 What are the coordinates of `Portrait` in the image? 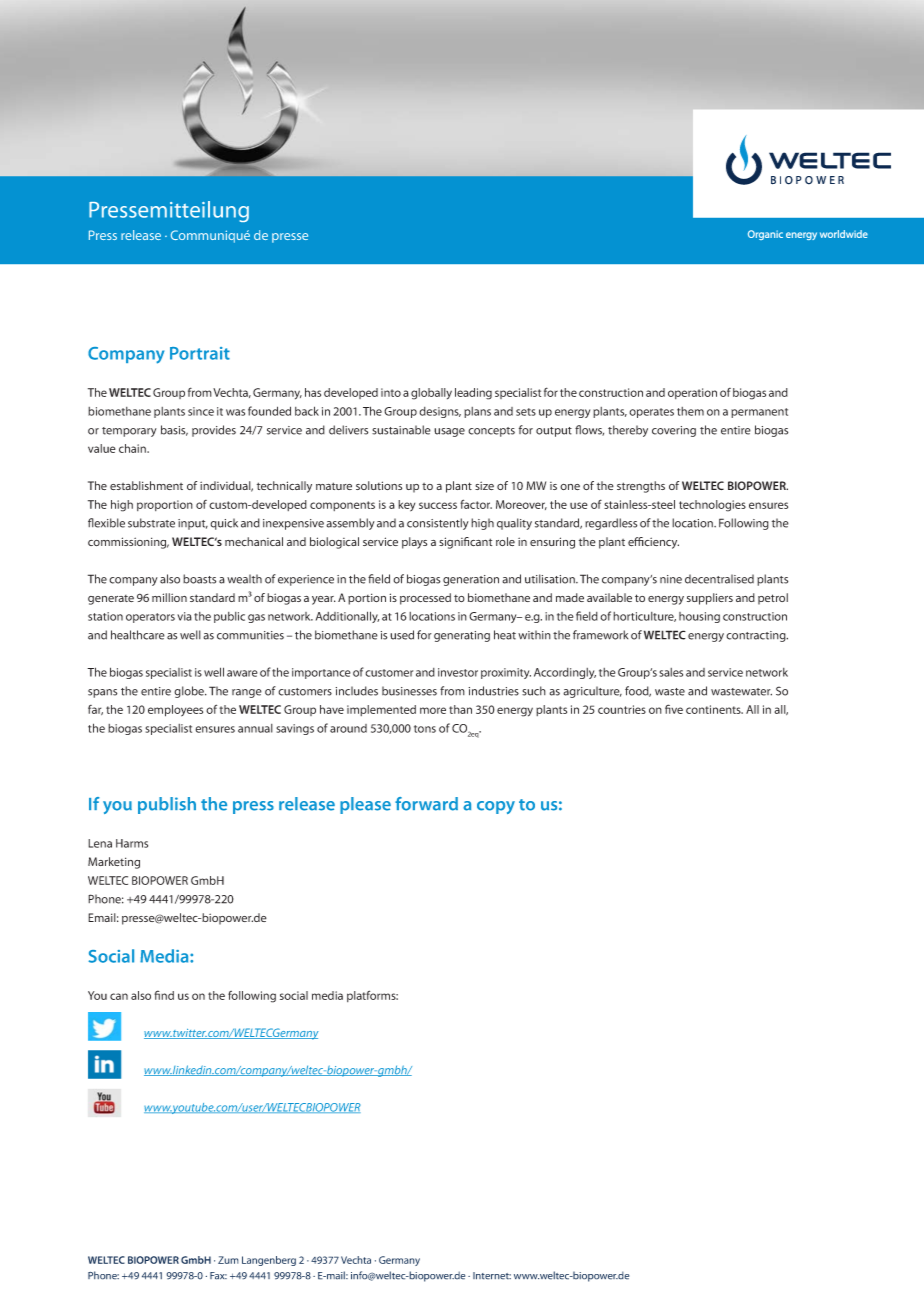 It's located at (200, 353).
